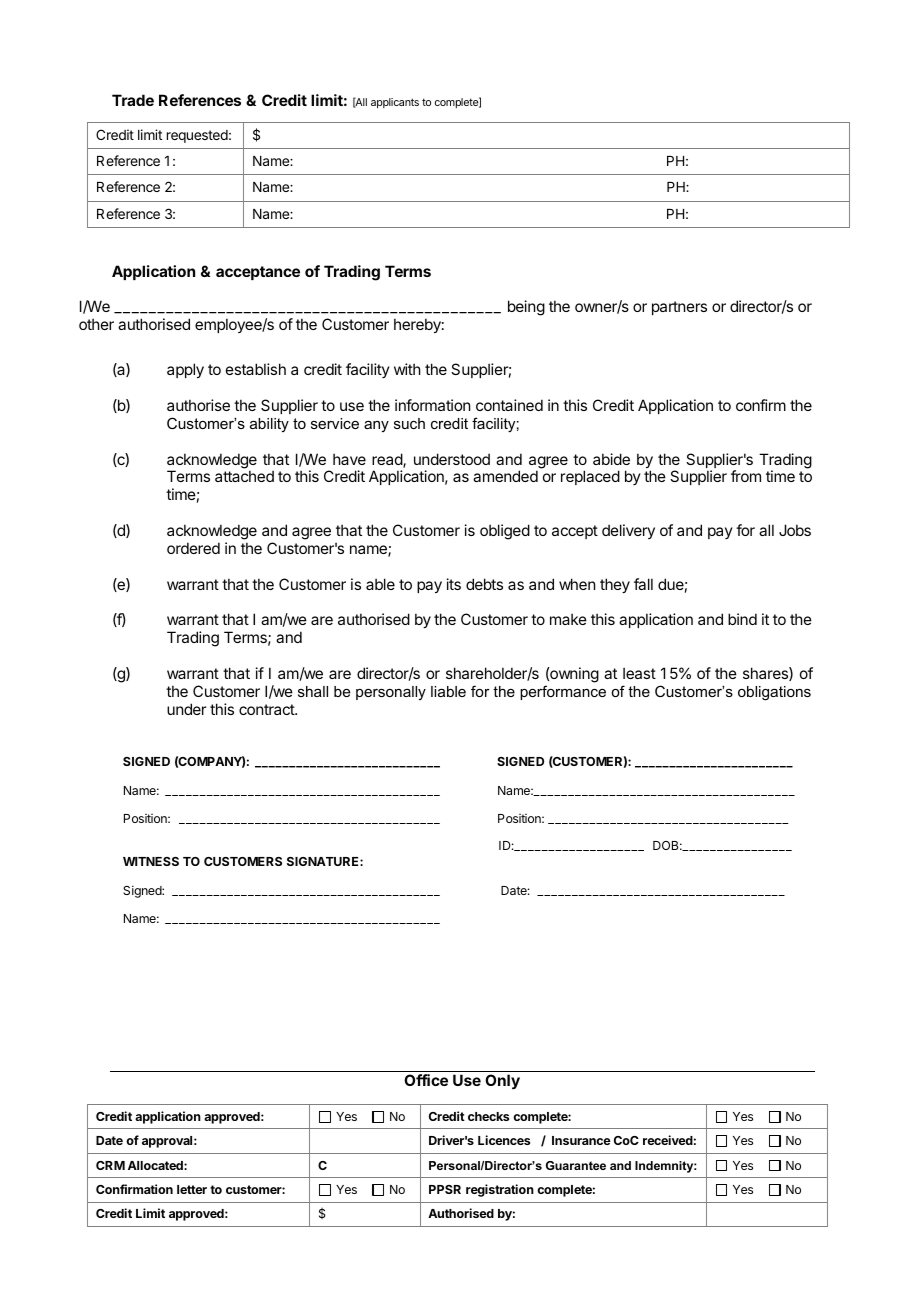  I want to click on bind, so click(742, 619).
